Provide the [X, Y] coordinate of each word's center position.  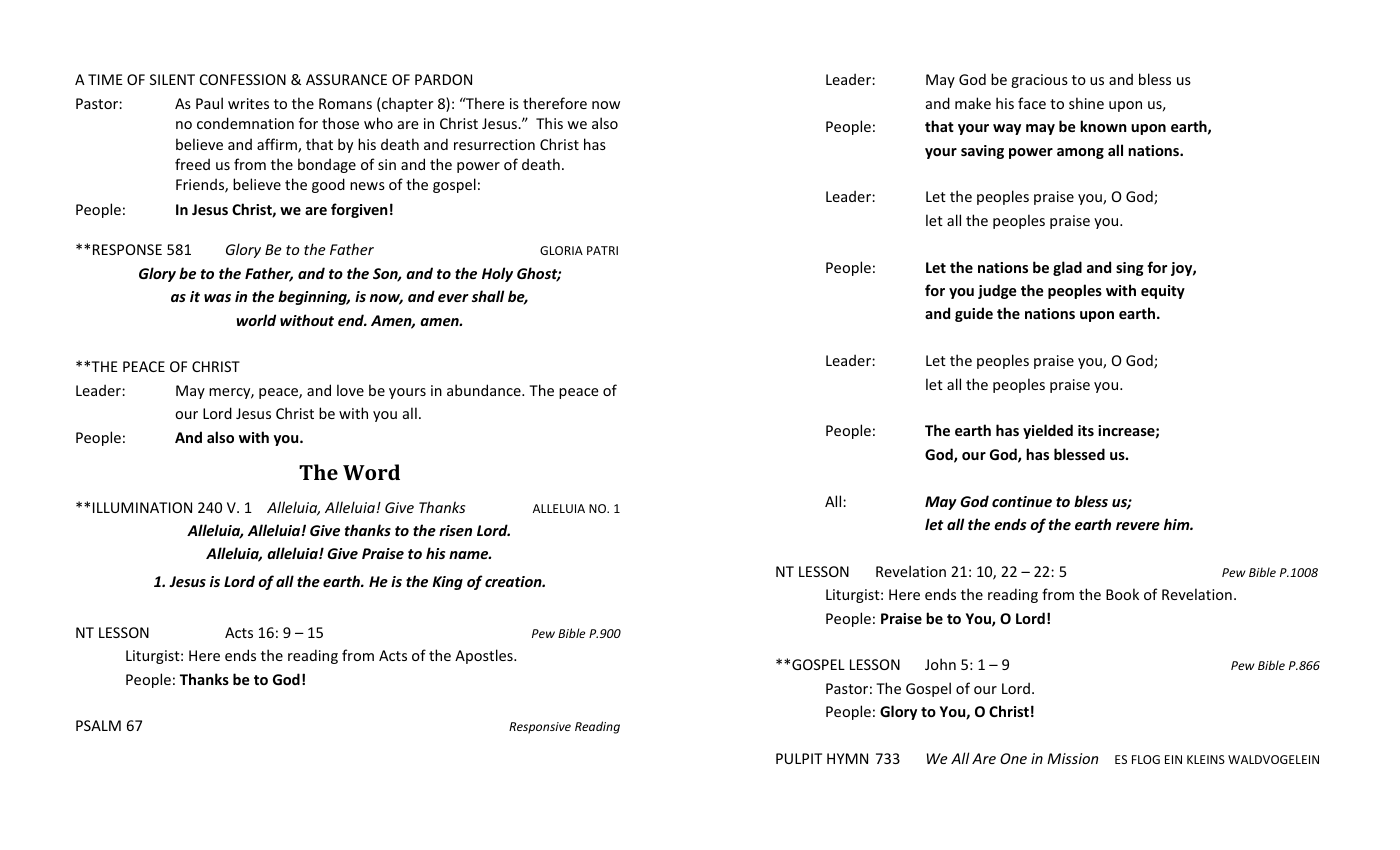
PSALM [98, 725]
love [350, 390]
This [549, 123]
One [1013, 758]
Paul [209, 103]
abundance [485, 390]
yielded [1048, 431]
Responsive [540, 728]
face [1032, 103]
